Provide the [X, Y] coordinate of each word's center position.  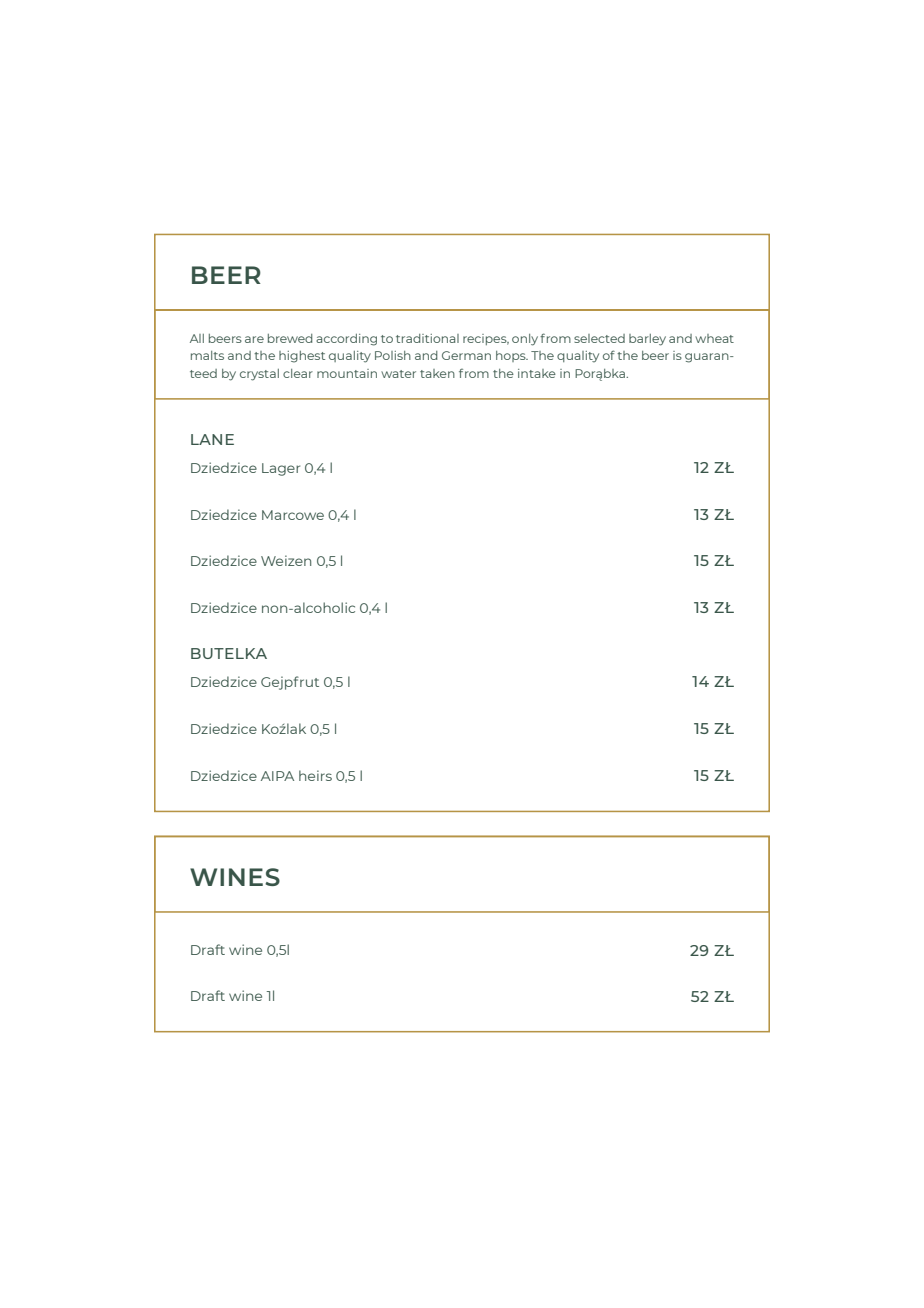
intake [537, 373]
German [466, 355]
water [398, 374]
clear [298, 373]
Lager [281, 469]
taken [437, 373]
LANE [212, 439]
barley [647, 340]
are [254, 339]
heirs [315, 775]
